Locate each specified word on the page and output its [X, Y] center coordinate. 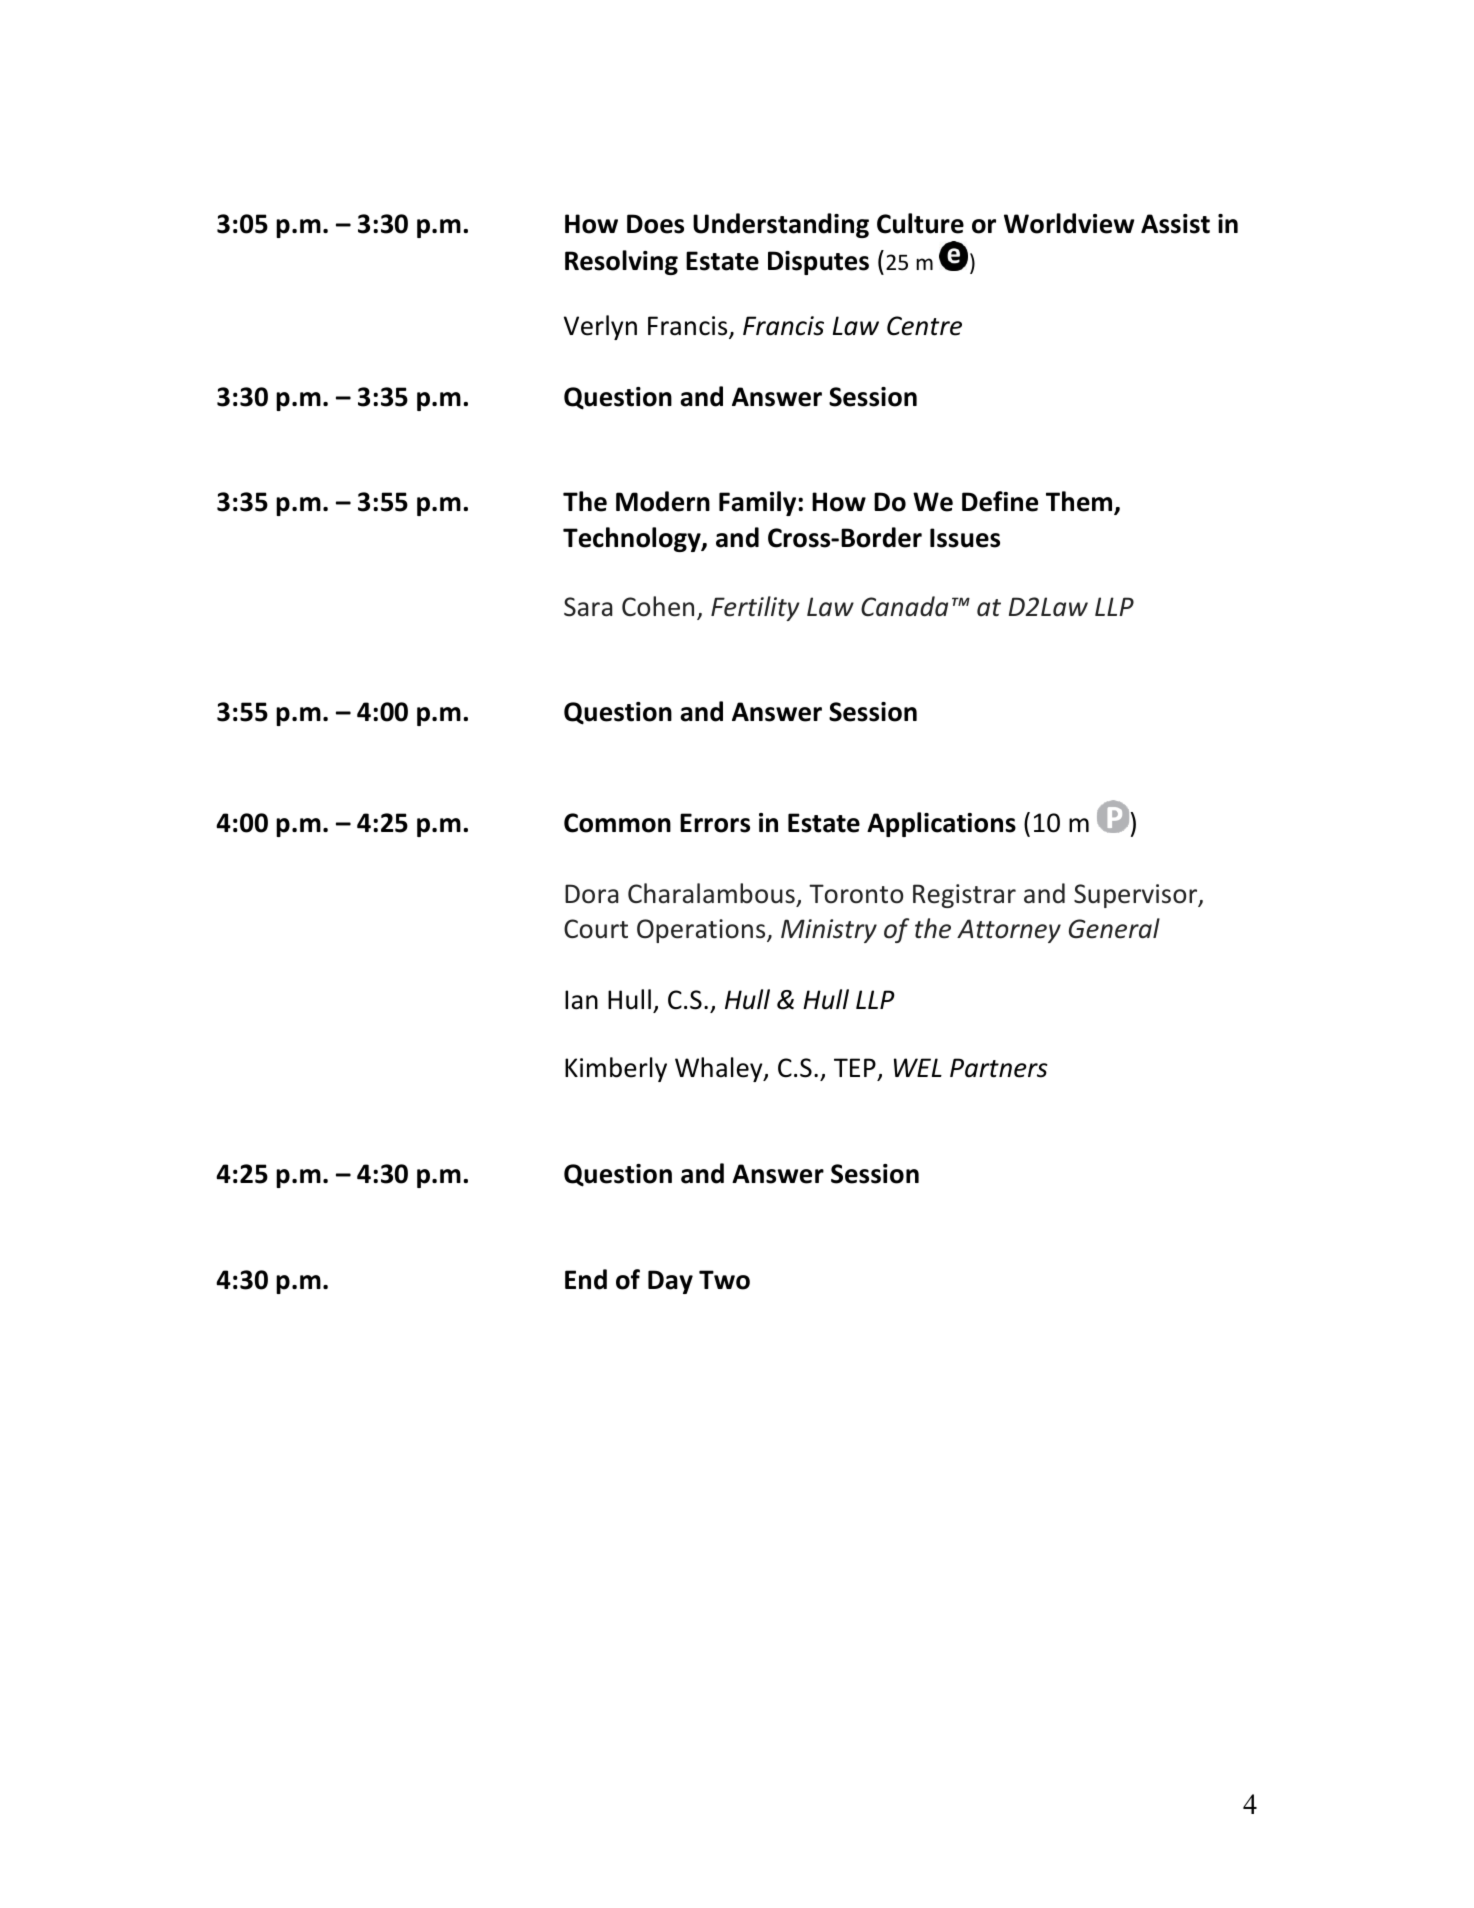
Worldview [1069, 223]
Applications [941, 824]
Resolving [621, 262]
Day [670, 1282]
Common [617, 823]
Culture [920, 223]
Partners [999, 1068]
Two [724, 1280]
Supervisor [1137, 896]
